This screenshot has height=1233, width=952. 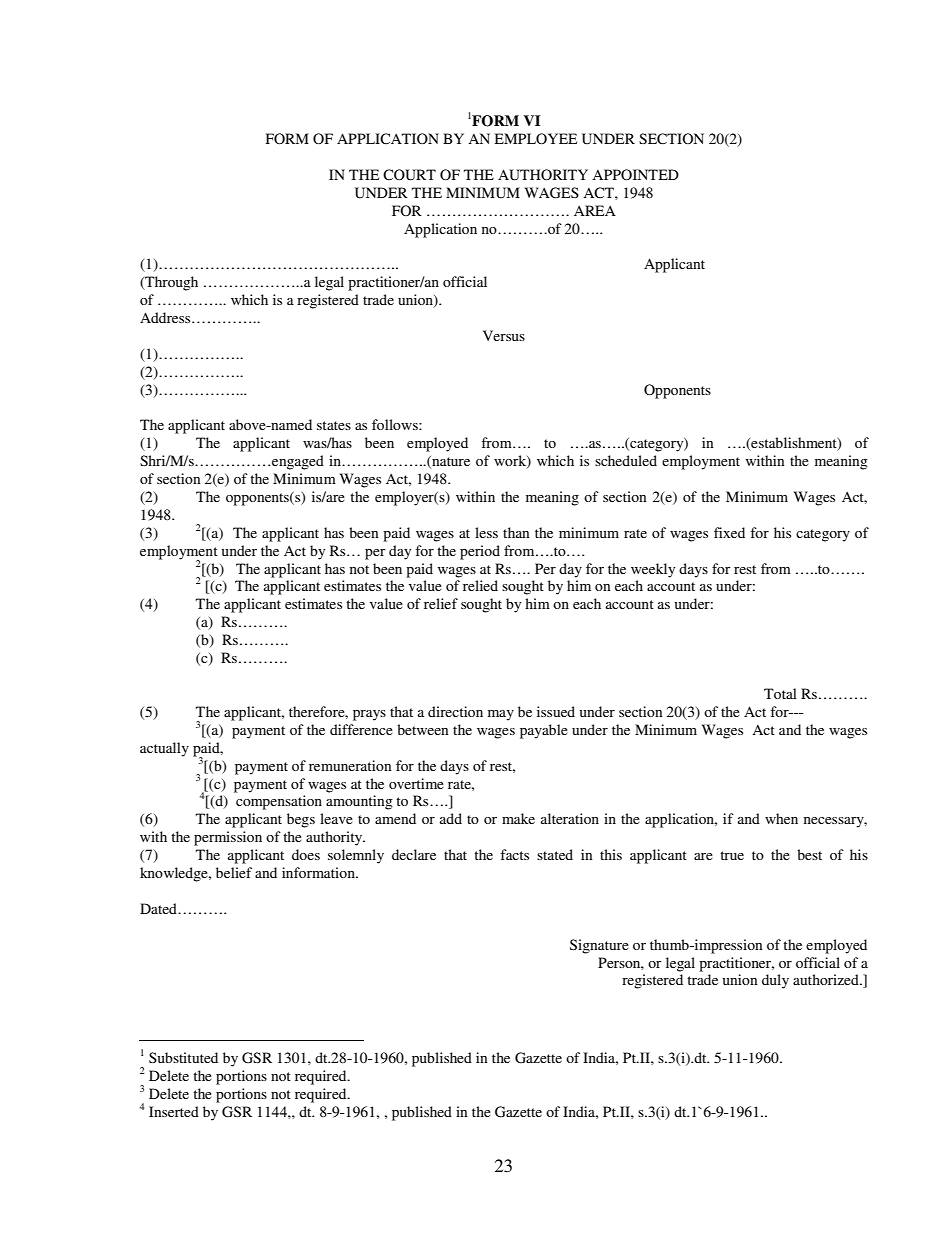 What do you see at coordinates (775, 981) in the screenshot?
I see `duly` at bounding box center [775, 981].
